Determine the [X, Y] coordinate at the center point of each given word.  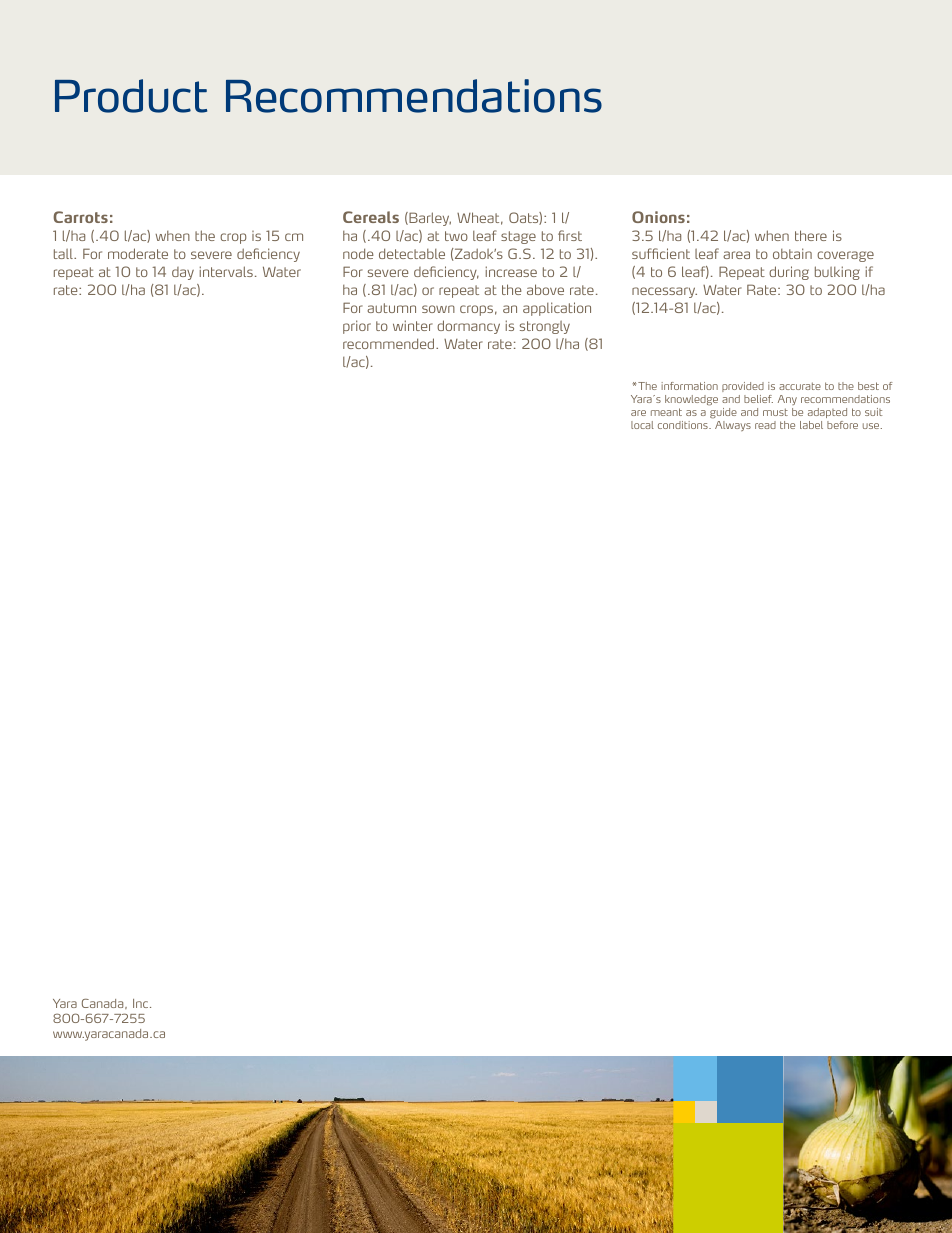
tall [64, 254]
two [456, 236]
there [811, 235]
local [642, 425]
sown [438, 309]
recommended [390, 343]
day [183, 273]
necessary [664, 292]
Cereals [371, 217]
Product [131, 96]
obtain [792, 253]
